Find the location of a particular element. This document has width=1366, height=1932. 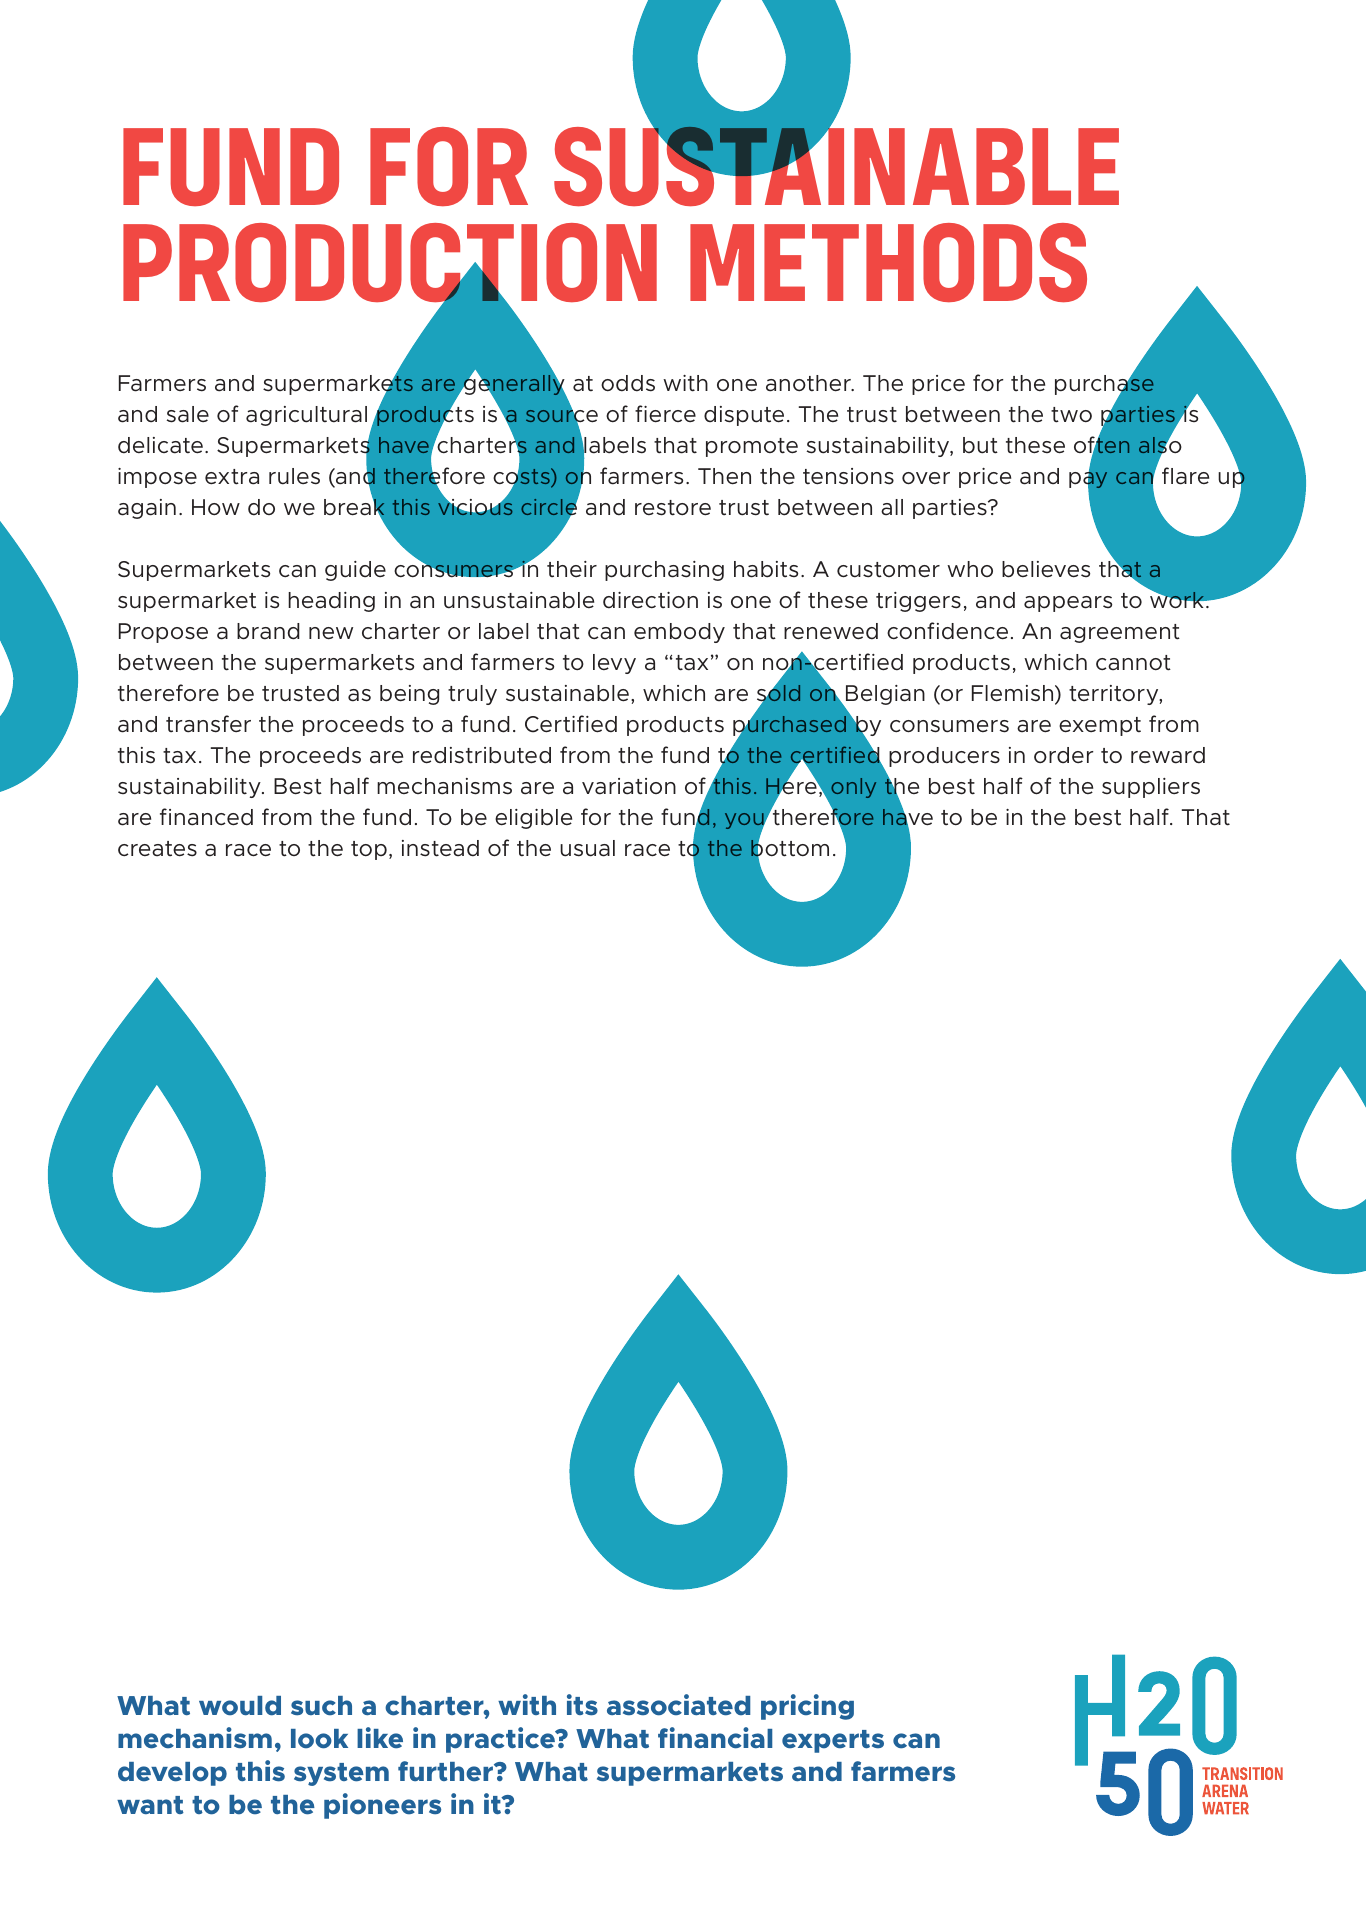

two is located at coordinates (1071, 415).
